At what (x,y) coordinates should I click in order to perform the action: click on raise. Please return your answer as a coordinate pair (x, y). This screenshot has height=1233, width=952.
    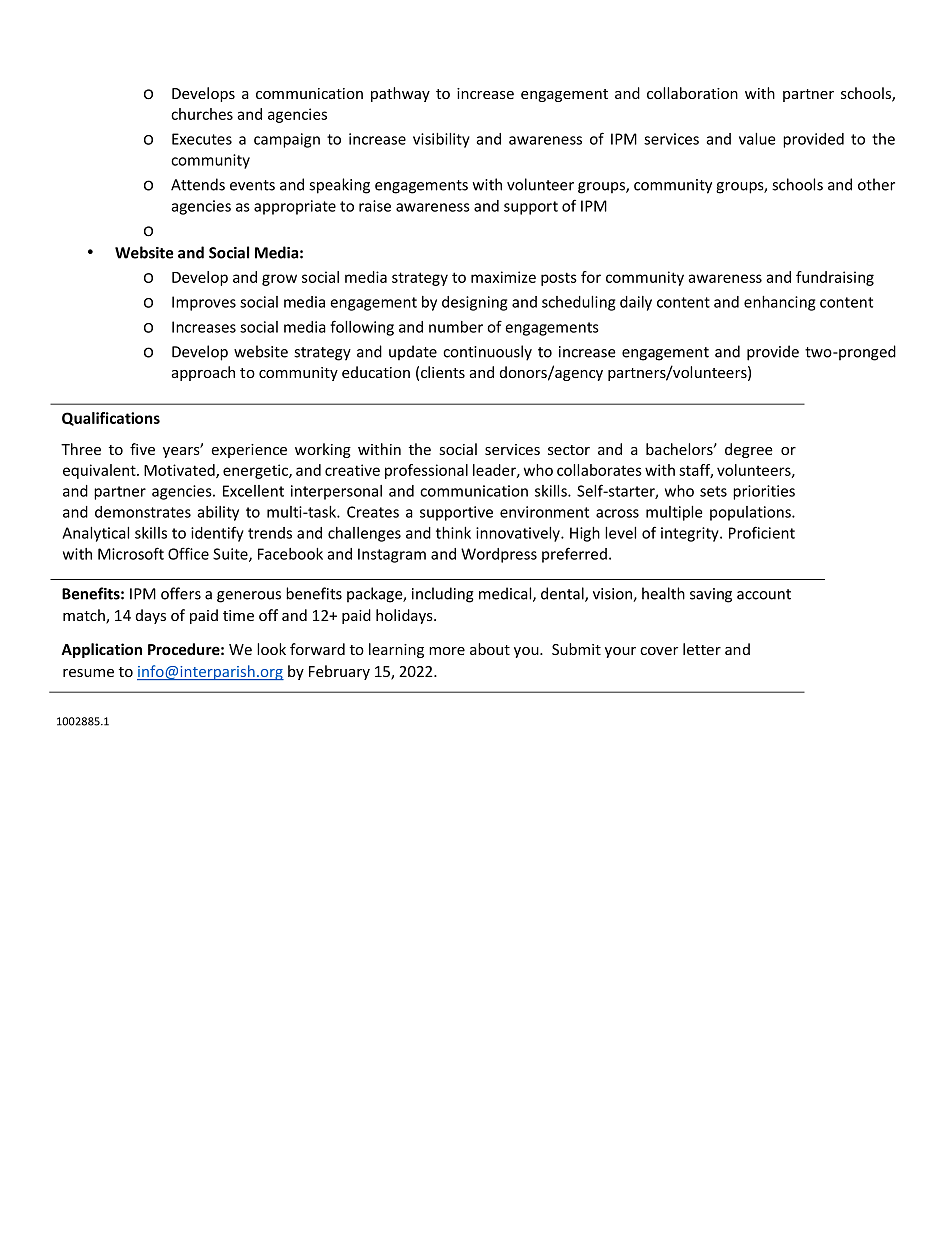
    Looking at the image, I should click on (375, 206).
